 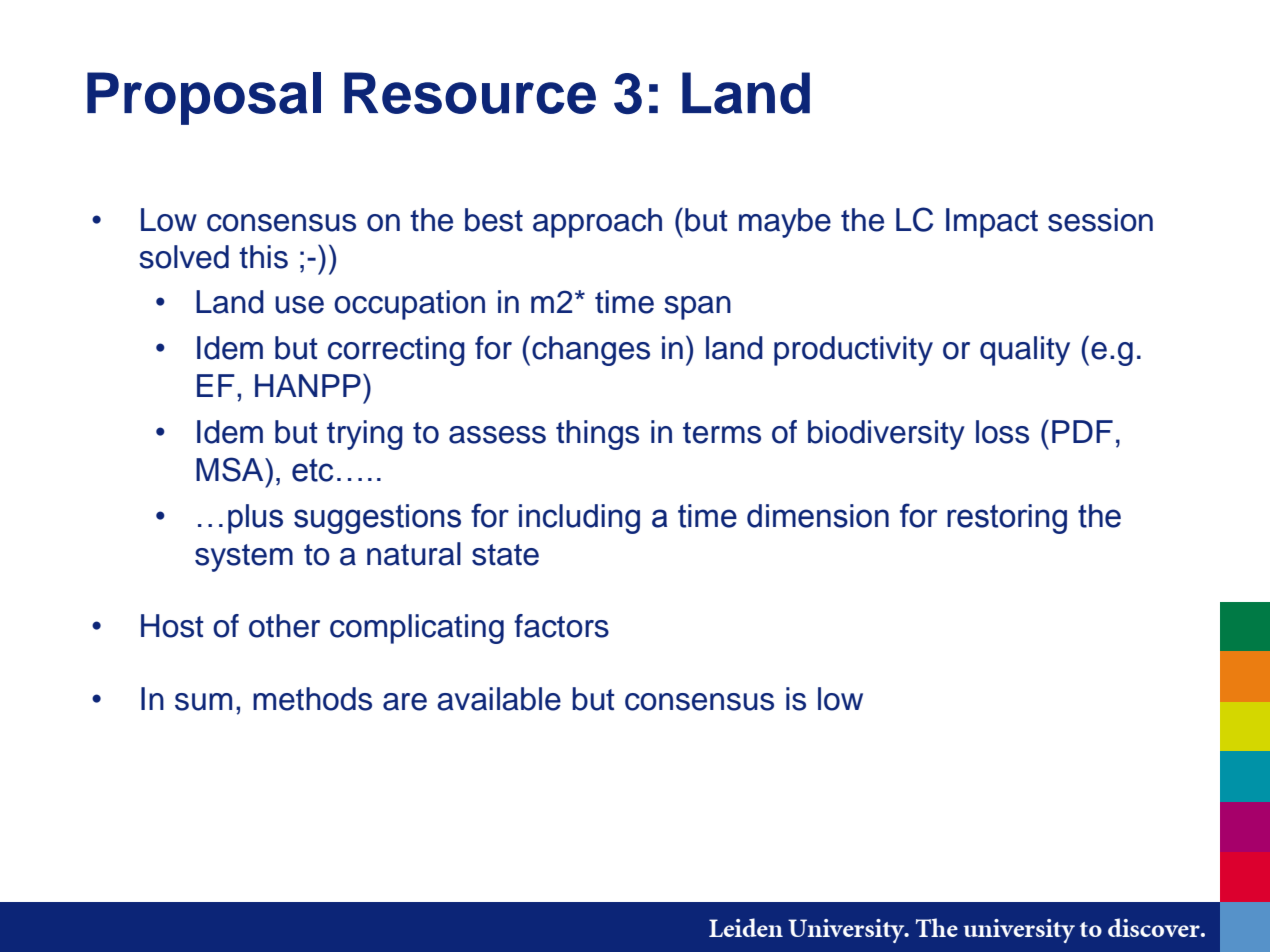 What do you see at coordinates (561, 626) in the screenshot?
I see `factors` at bounding box center [561, 626].
